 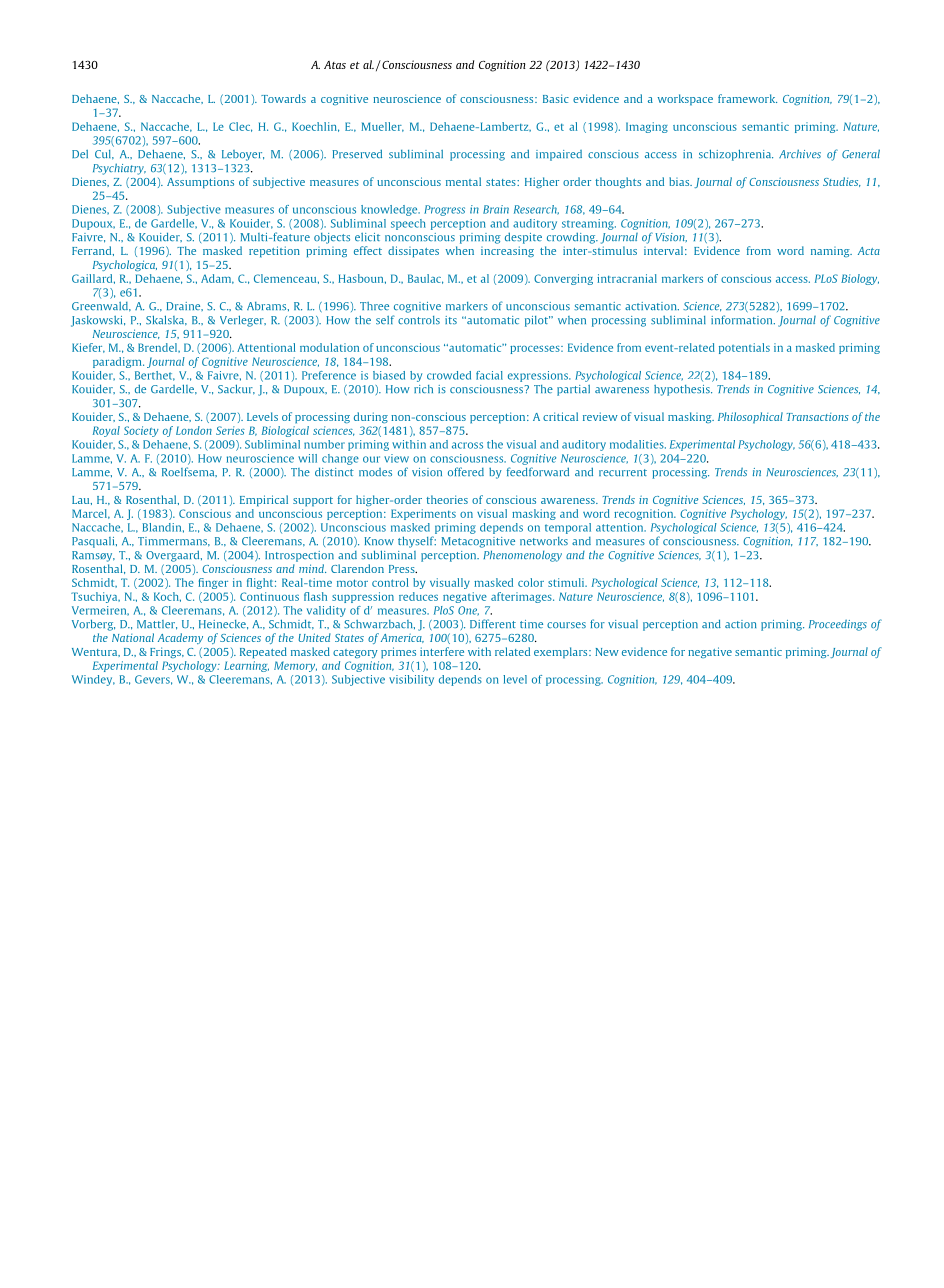 I want to click on visibility, so click(x=411, y=680).
